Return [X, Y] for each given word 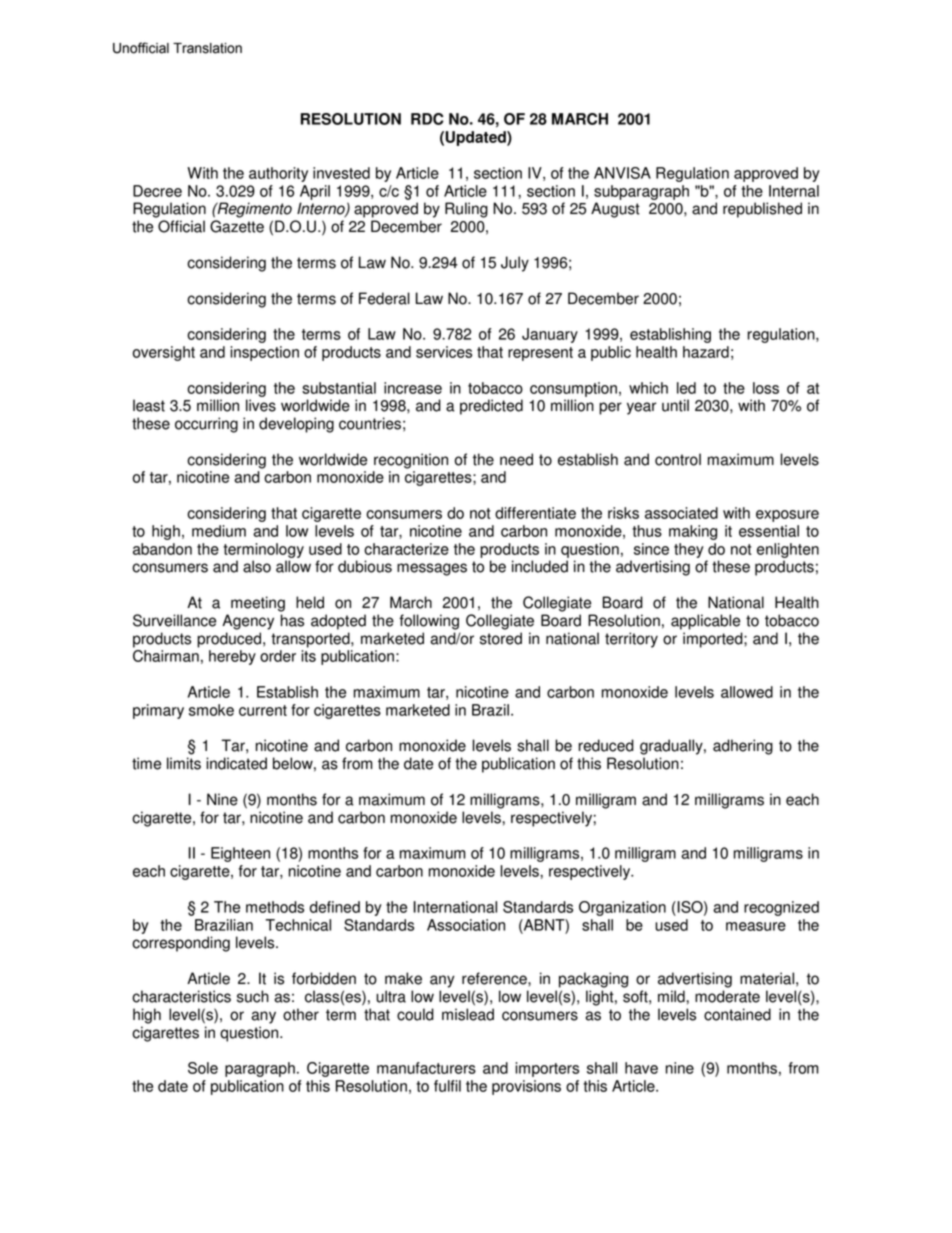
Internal [794, 191]
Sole [203, 1068]
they [689, 550]
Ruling [466, 210]
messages [432, 569]
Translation [207, 48]
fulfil [447, 1086]
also [257, 566]
